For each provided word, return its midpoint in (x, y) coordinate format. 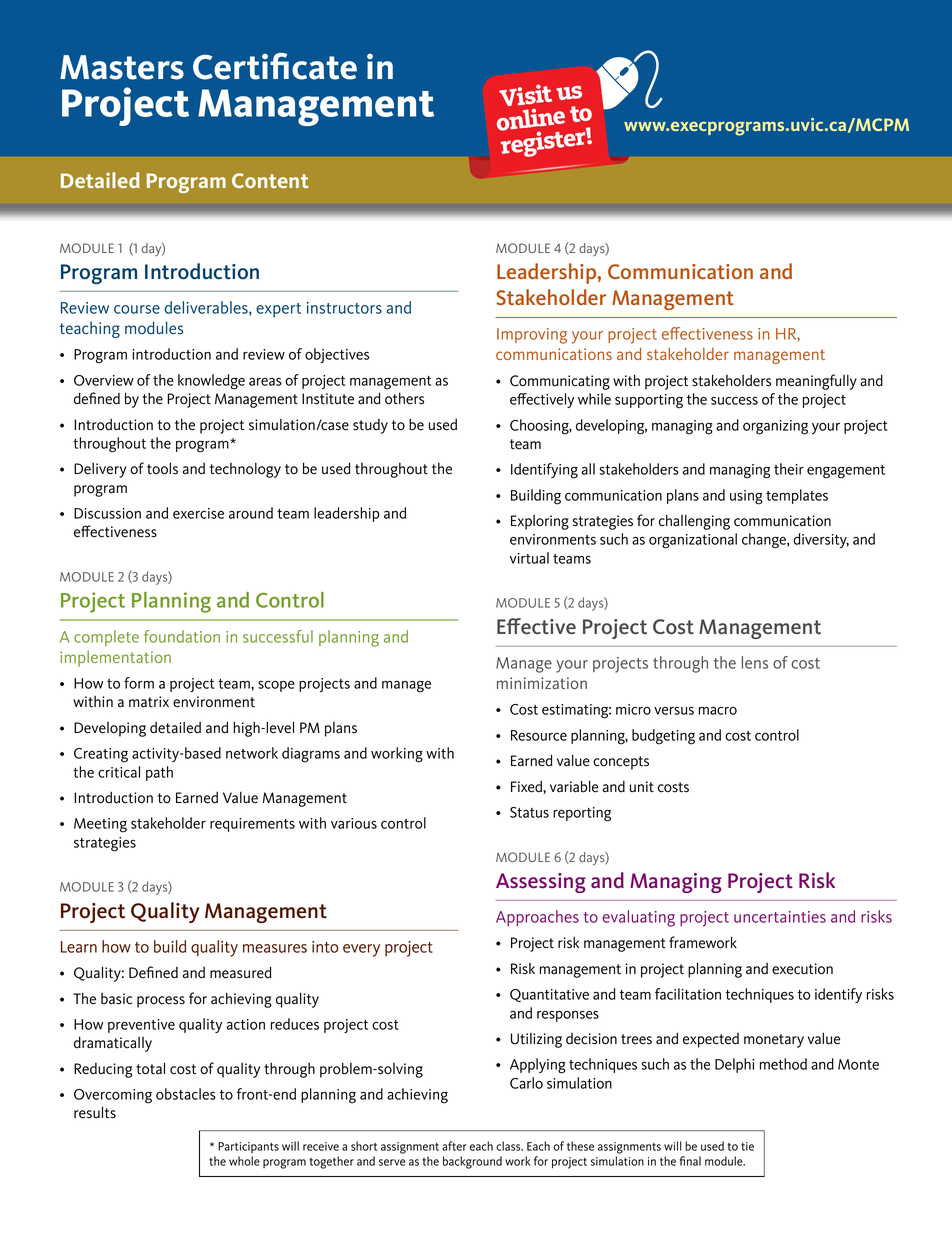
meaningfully (816, 382)
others (404, 398)
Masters (122, 67)
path (159, 773)
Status (529, 812)
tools (162, 468)
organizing (775, 427)
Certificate (275, 66)
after (454, 1146)
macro (718, 710)
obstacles (186, 1094)
